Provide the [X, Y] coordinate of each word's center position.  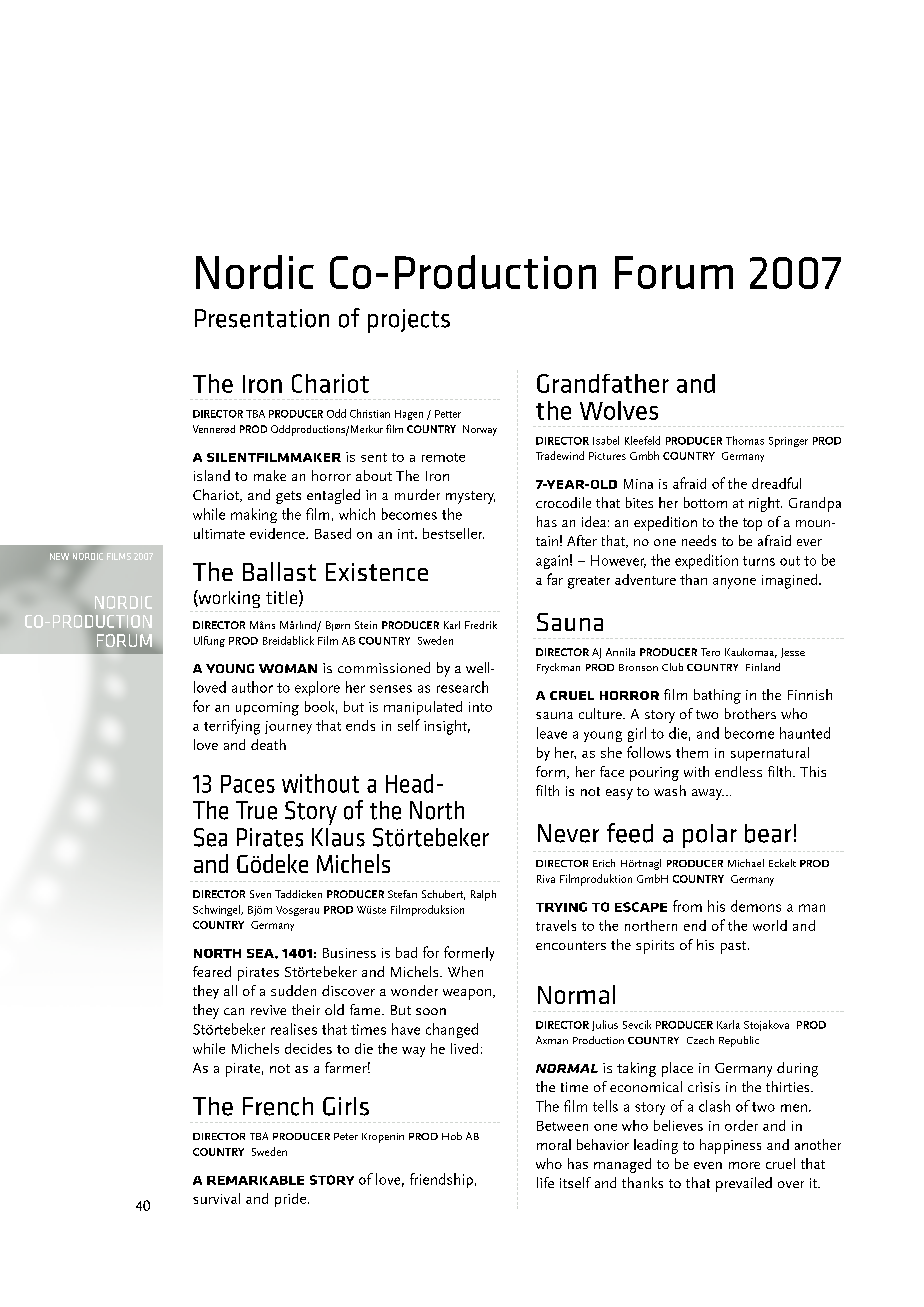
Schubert [443, 895]
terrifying [232, 727]
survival [216, 1198]
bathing [717, 696]
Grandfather [603, 383]
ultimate [219, 533]
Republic [739, 1041]
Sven [260, 894]
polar [710, 836]
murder [417, 494]
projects [409, 321]
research [462, 687]
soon [431, 1011]
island [212, 475]
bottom [705, 502]
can [234, 1011]
